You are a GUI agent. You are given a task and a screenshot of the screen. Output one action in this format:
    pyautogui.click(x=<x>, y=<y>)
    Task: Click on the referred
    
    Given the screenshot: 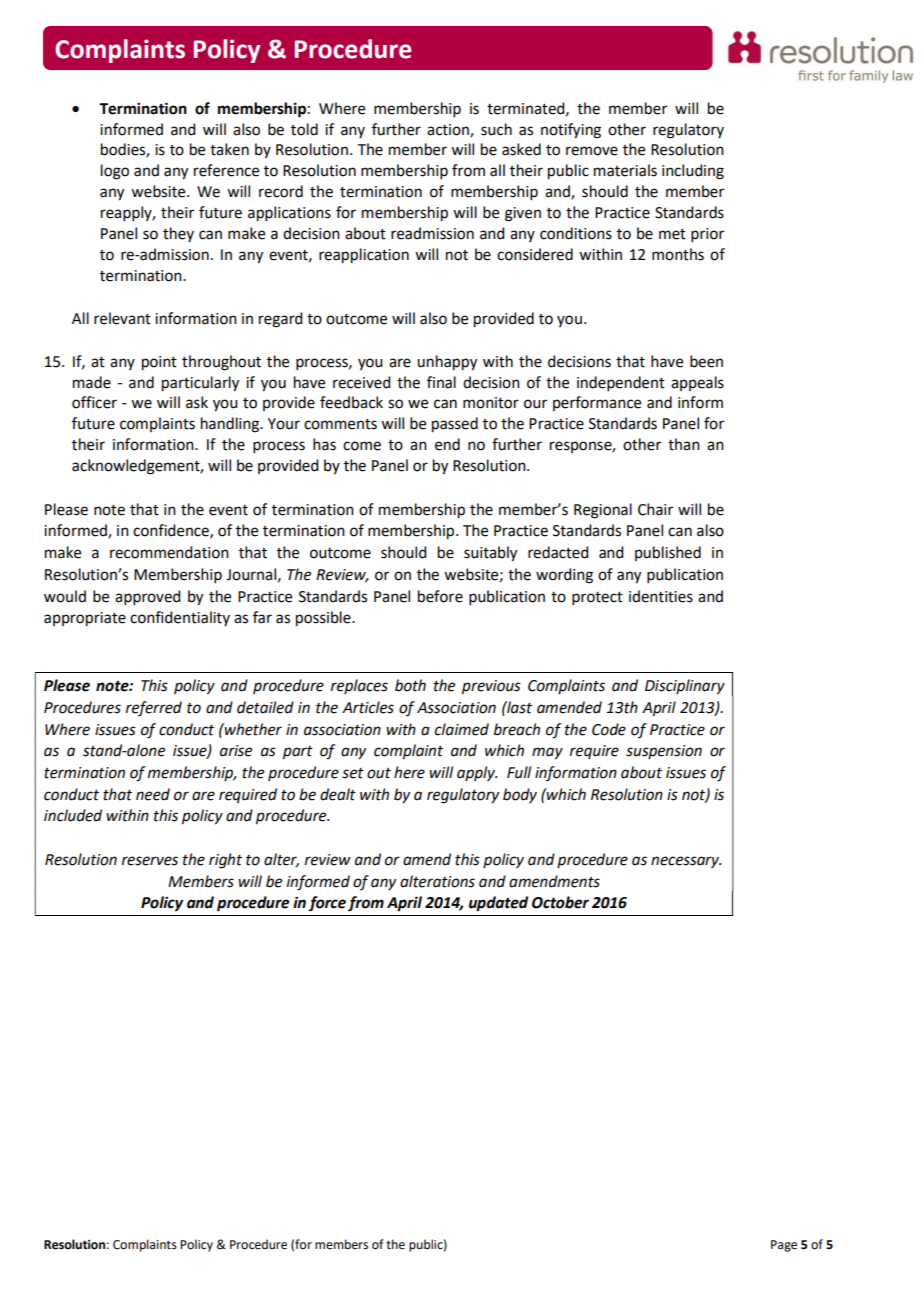 What is the action you would take?
    pyautogui.click(x=154, y=708)
